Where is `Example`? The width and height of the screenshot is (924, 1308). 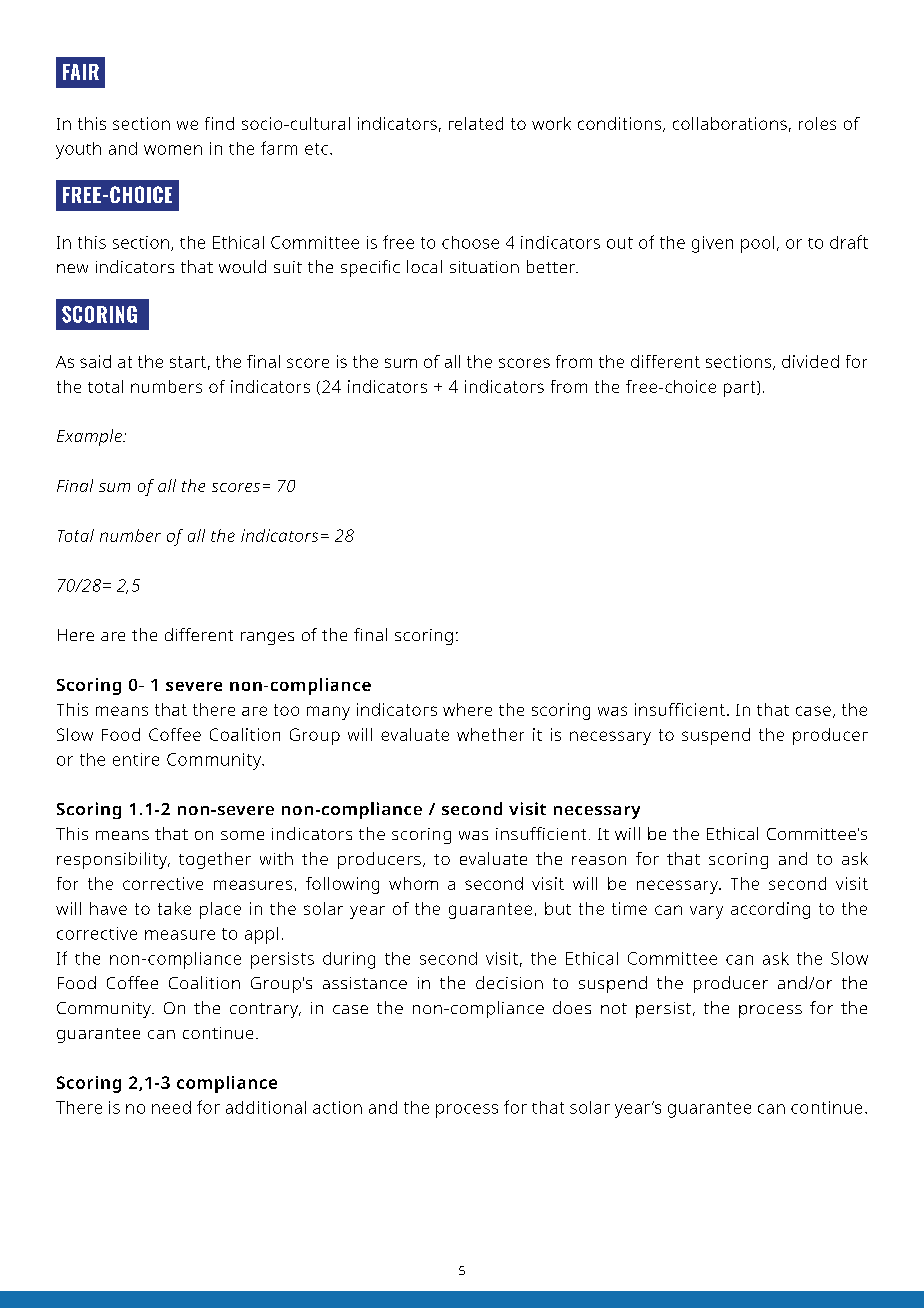
Example is located at coordinates (90, 437).
